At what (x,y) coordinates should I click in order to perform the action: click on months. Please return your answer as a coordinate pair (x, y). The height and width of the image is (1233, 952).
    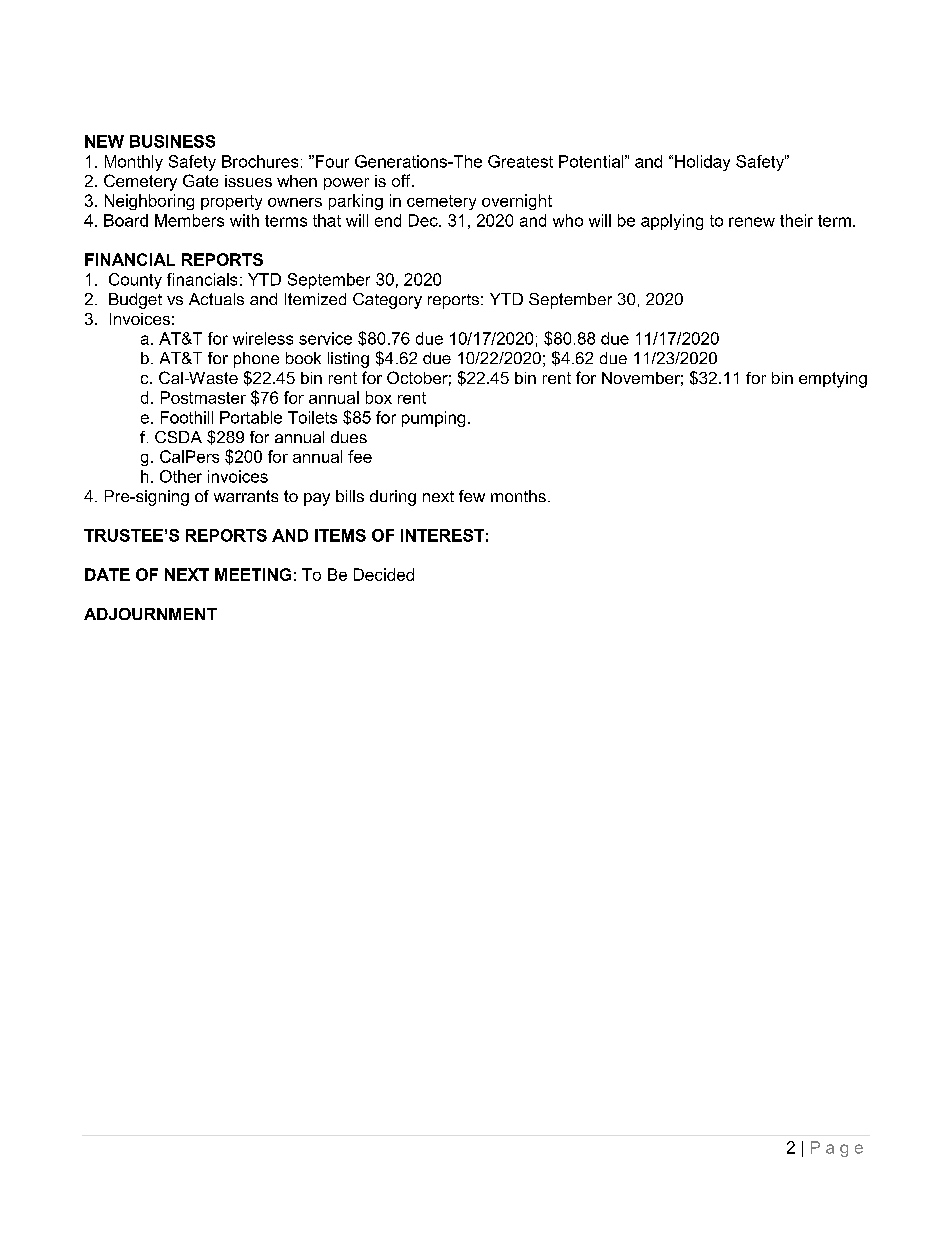
    Looking at the image, I should click on (518, 496).
